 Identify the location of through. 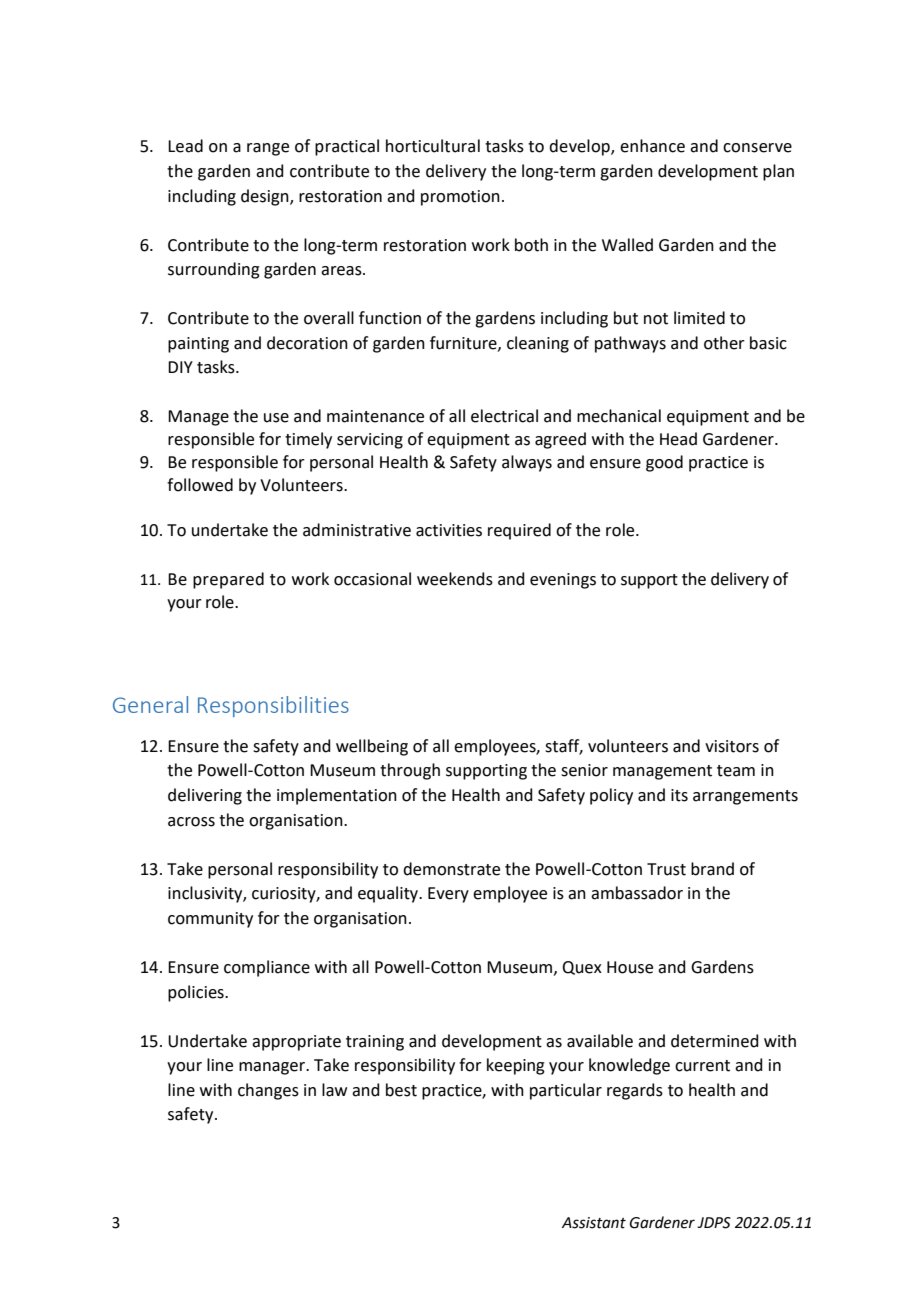
(410, 771).
